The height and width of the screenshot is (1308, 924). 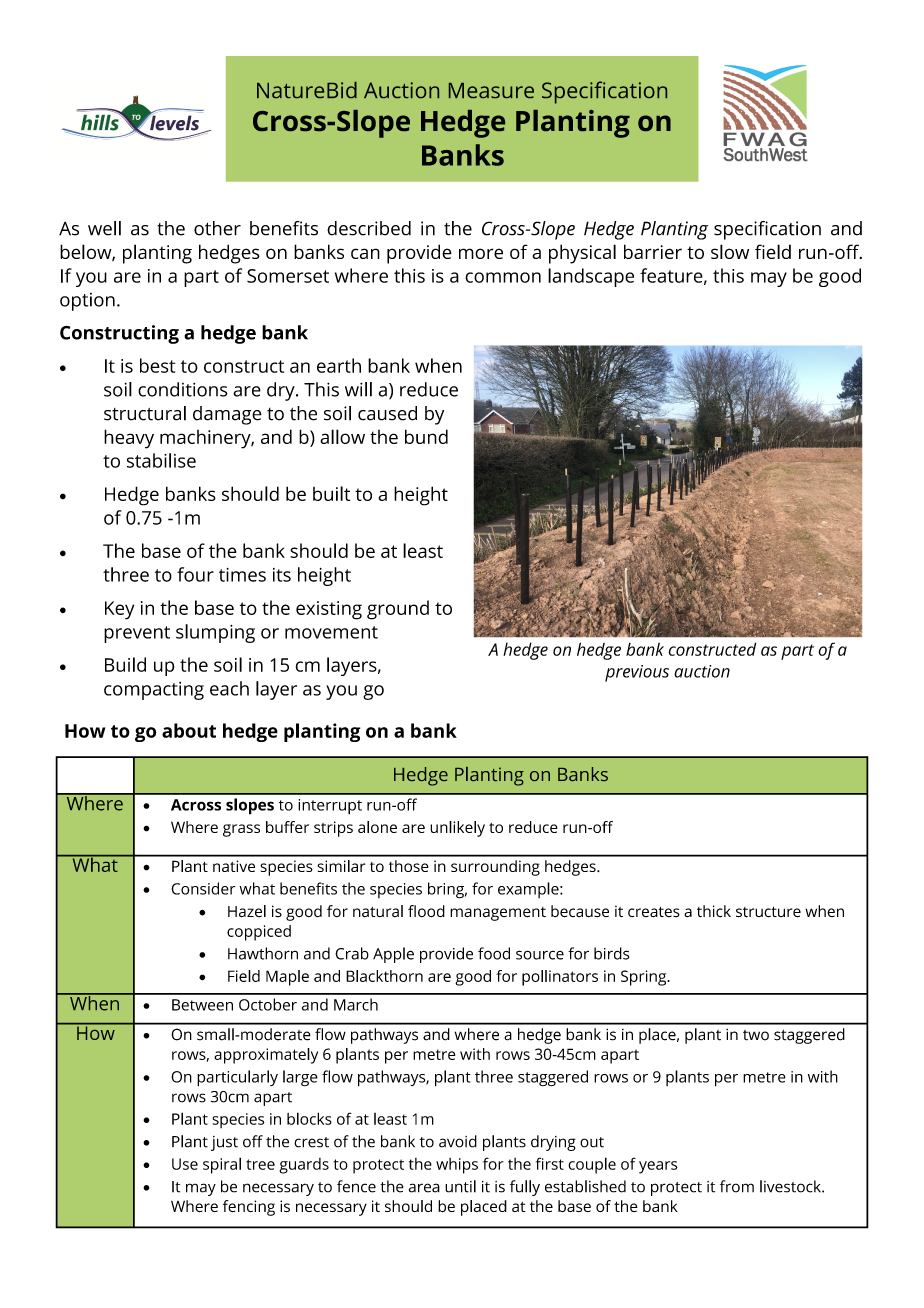 What do you see at coordinates (457, 1166) in the screenshot?
I see `whips` at bounding box center [457, 1166].
